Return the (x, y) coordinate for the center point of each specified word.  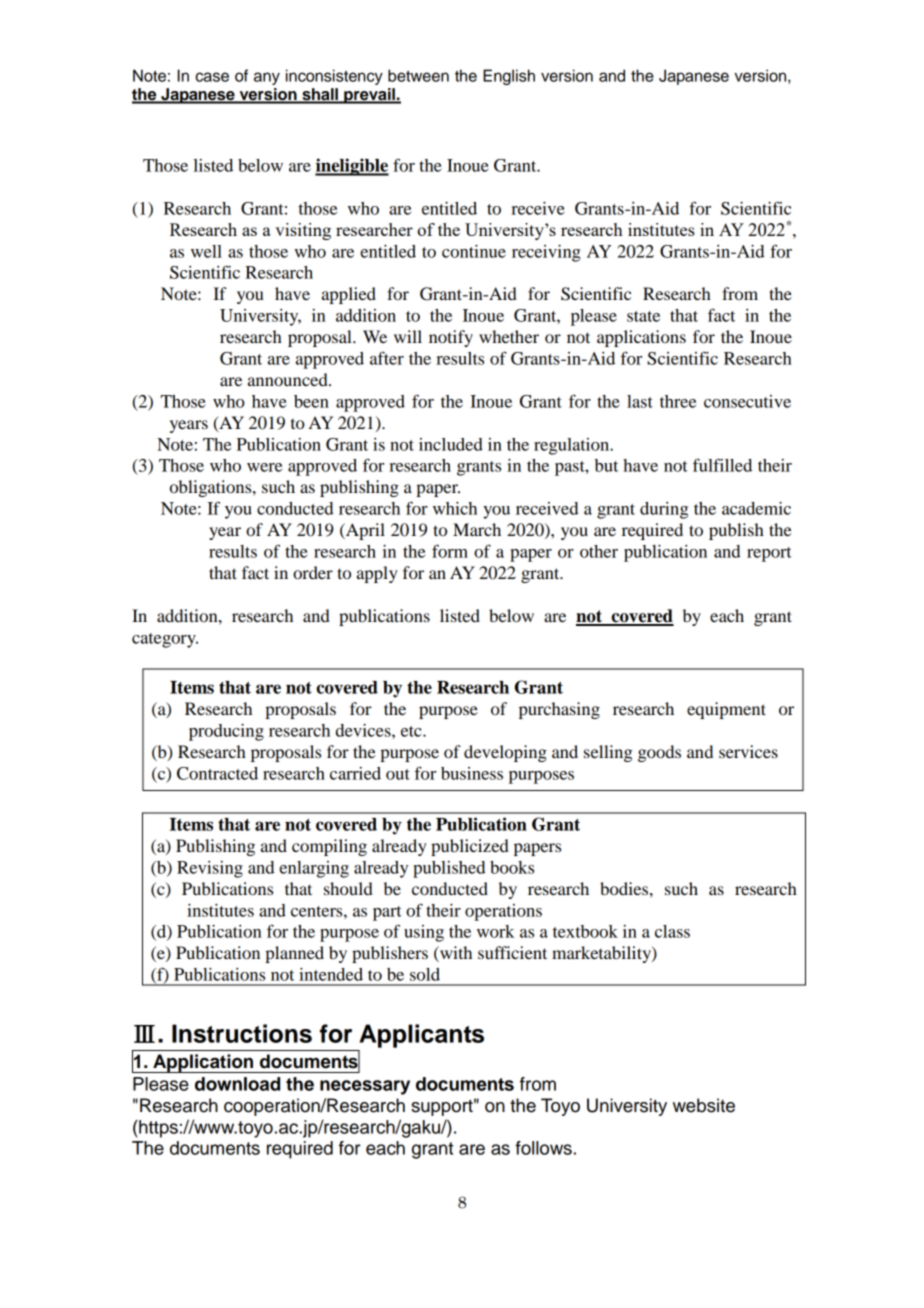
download (237, 1084)
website (704, 1105)
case (212, 77)
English (509, 77)
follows (543, 1148)
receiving (546, 253)
